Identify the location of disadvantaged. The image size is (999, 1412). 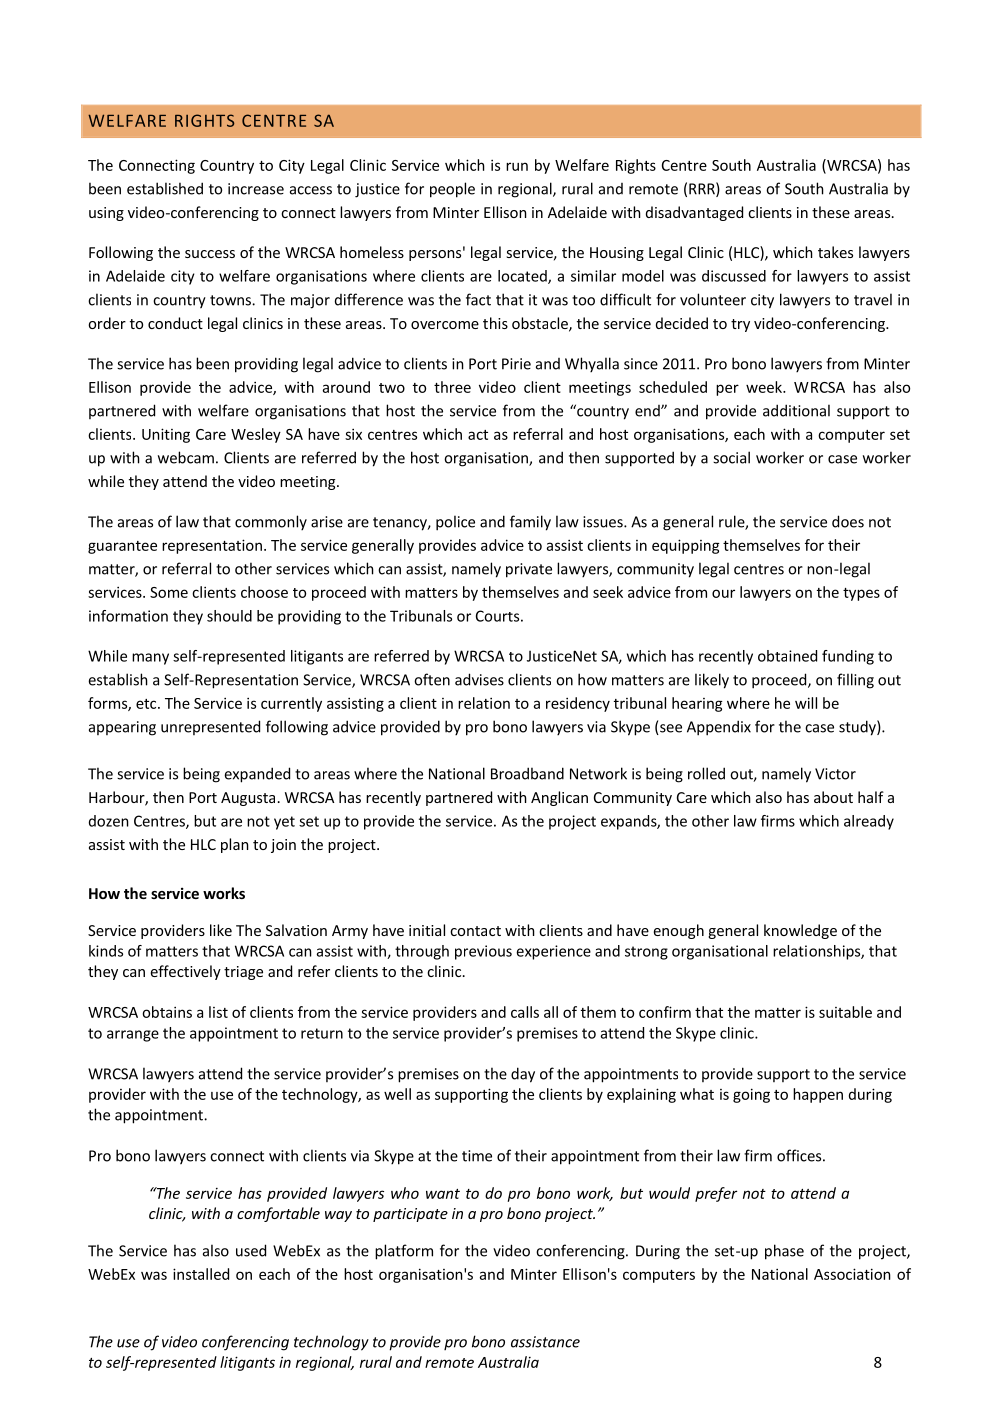
(694, 213).
